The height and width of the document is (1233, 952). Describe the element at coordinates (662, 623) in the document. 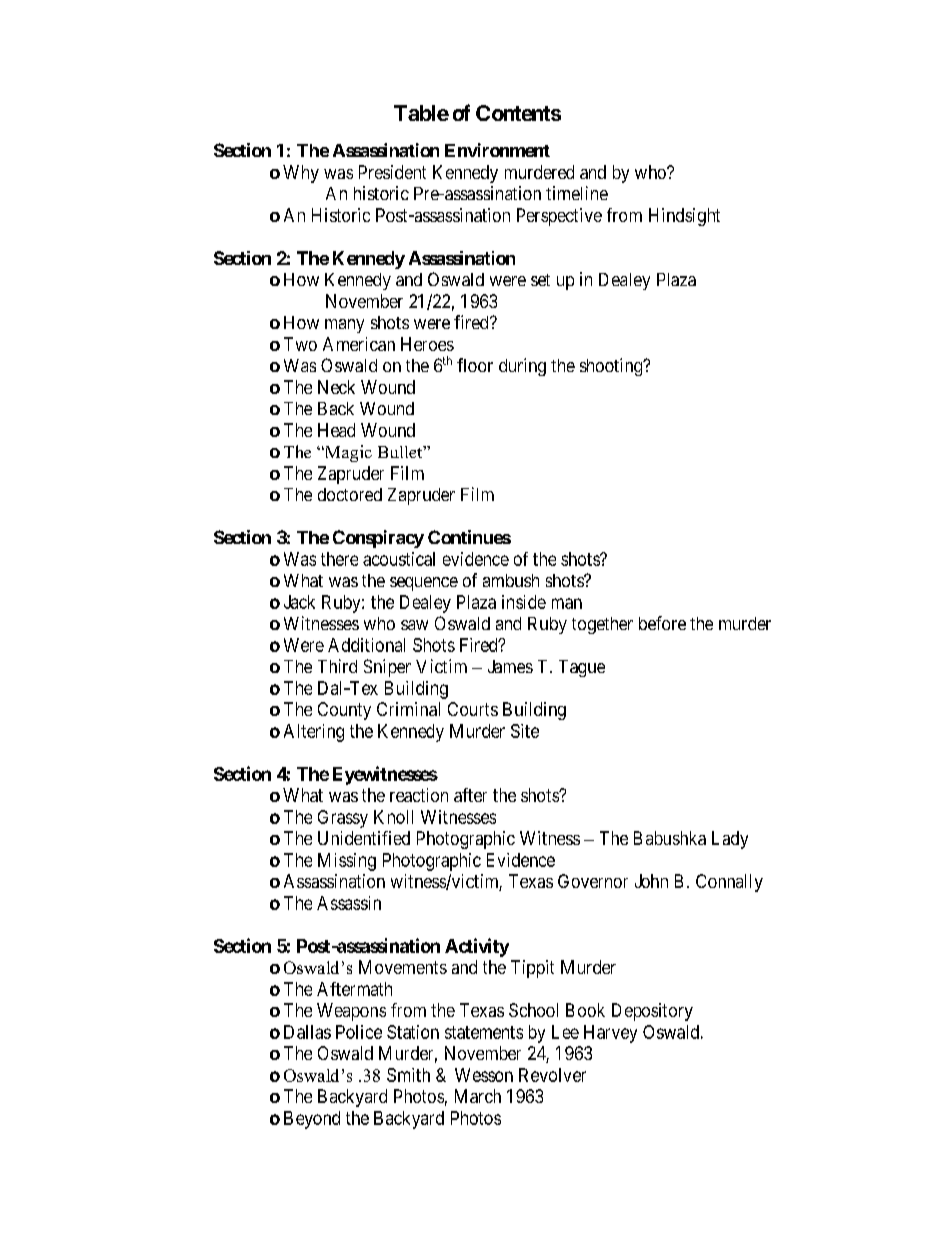

I see `before` at that location.
